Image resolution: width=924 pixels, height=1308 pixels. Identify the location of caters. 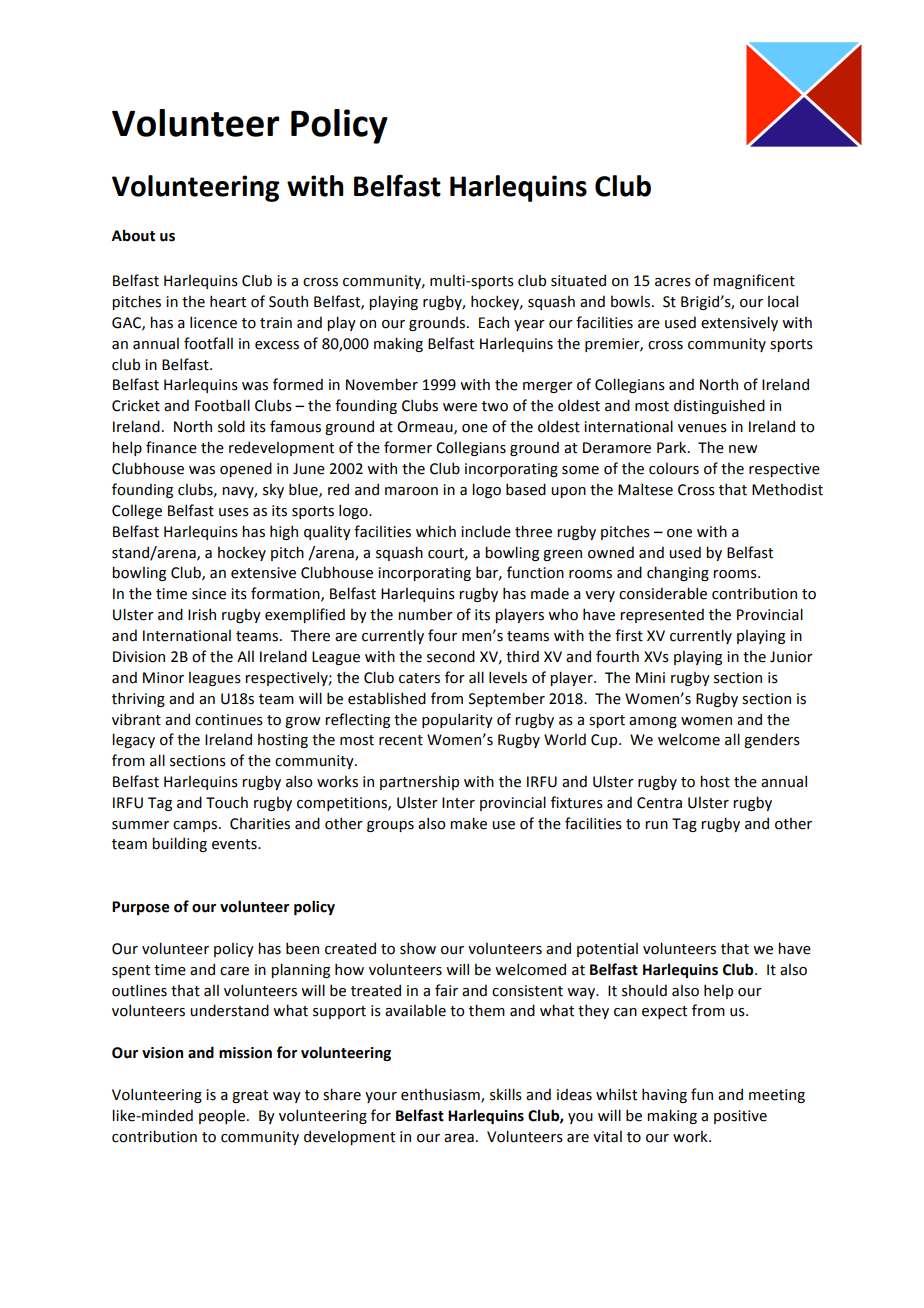
(419, 678).
